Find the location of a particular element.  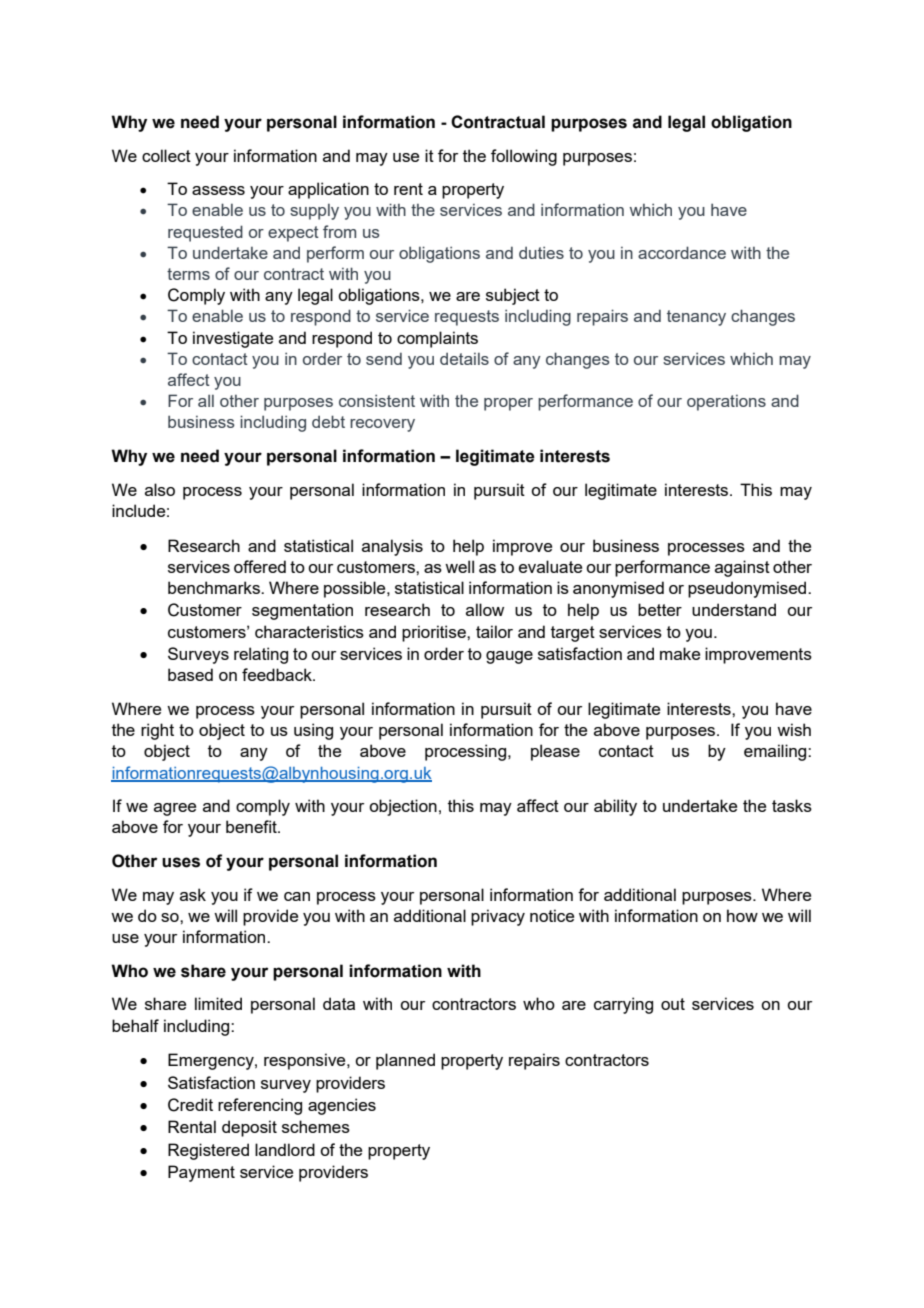

gauge is located at coordinates (509, 657).
